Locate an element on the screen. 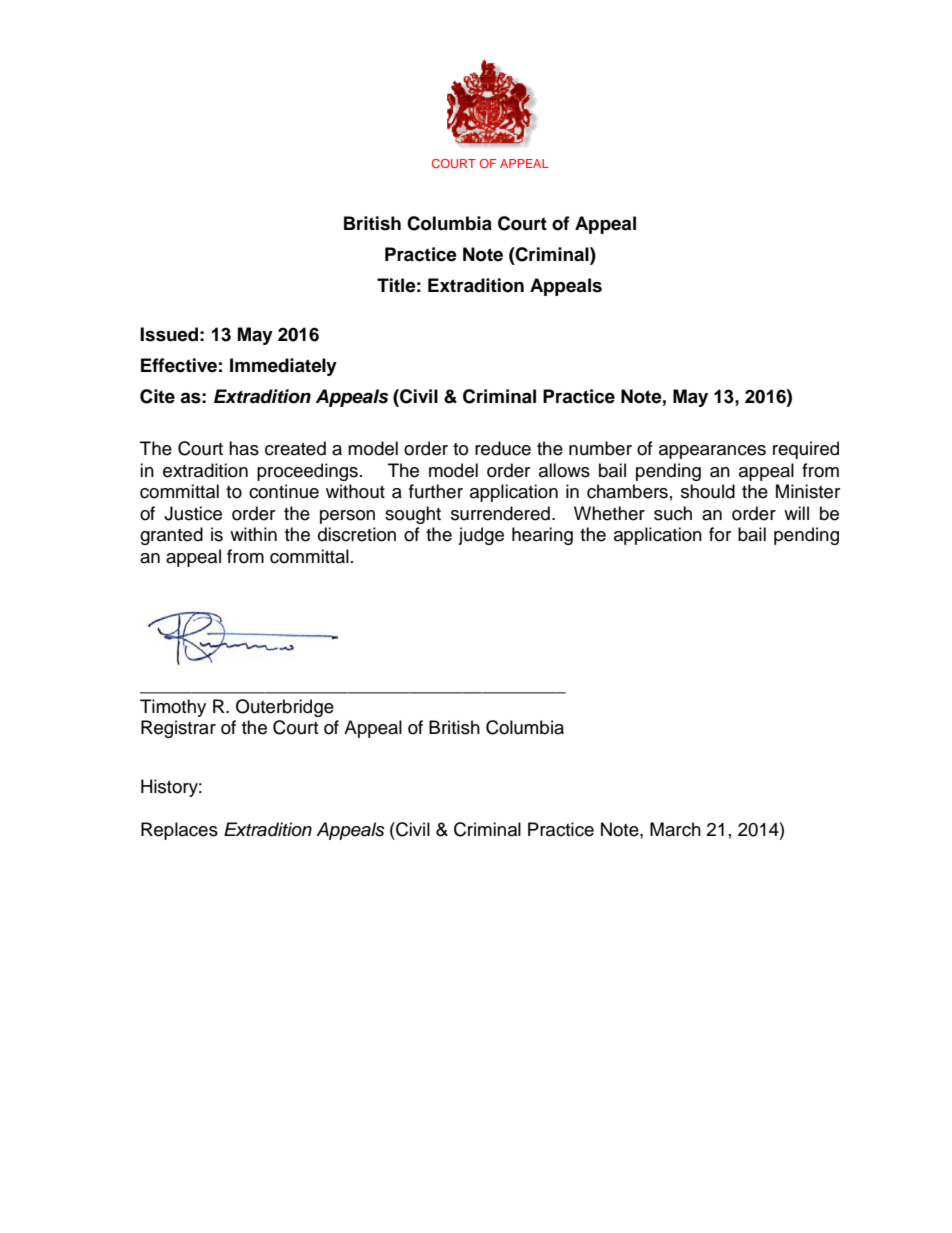 Image resolution: width=952 pixels, height=1233 pixels. Timothy is located at coordinates (173, 708).
